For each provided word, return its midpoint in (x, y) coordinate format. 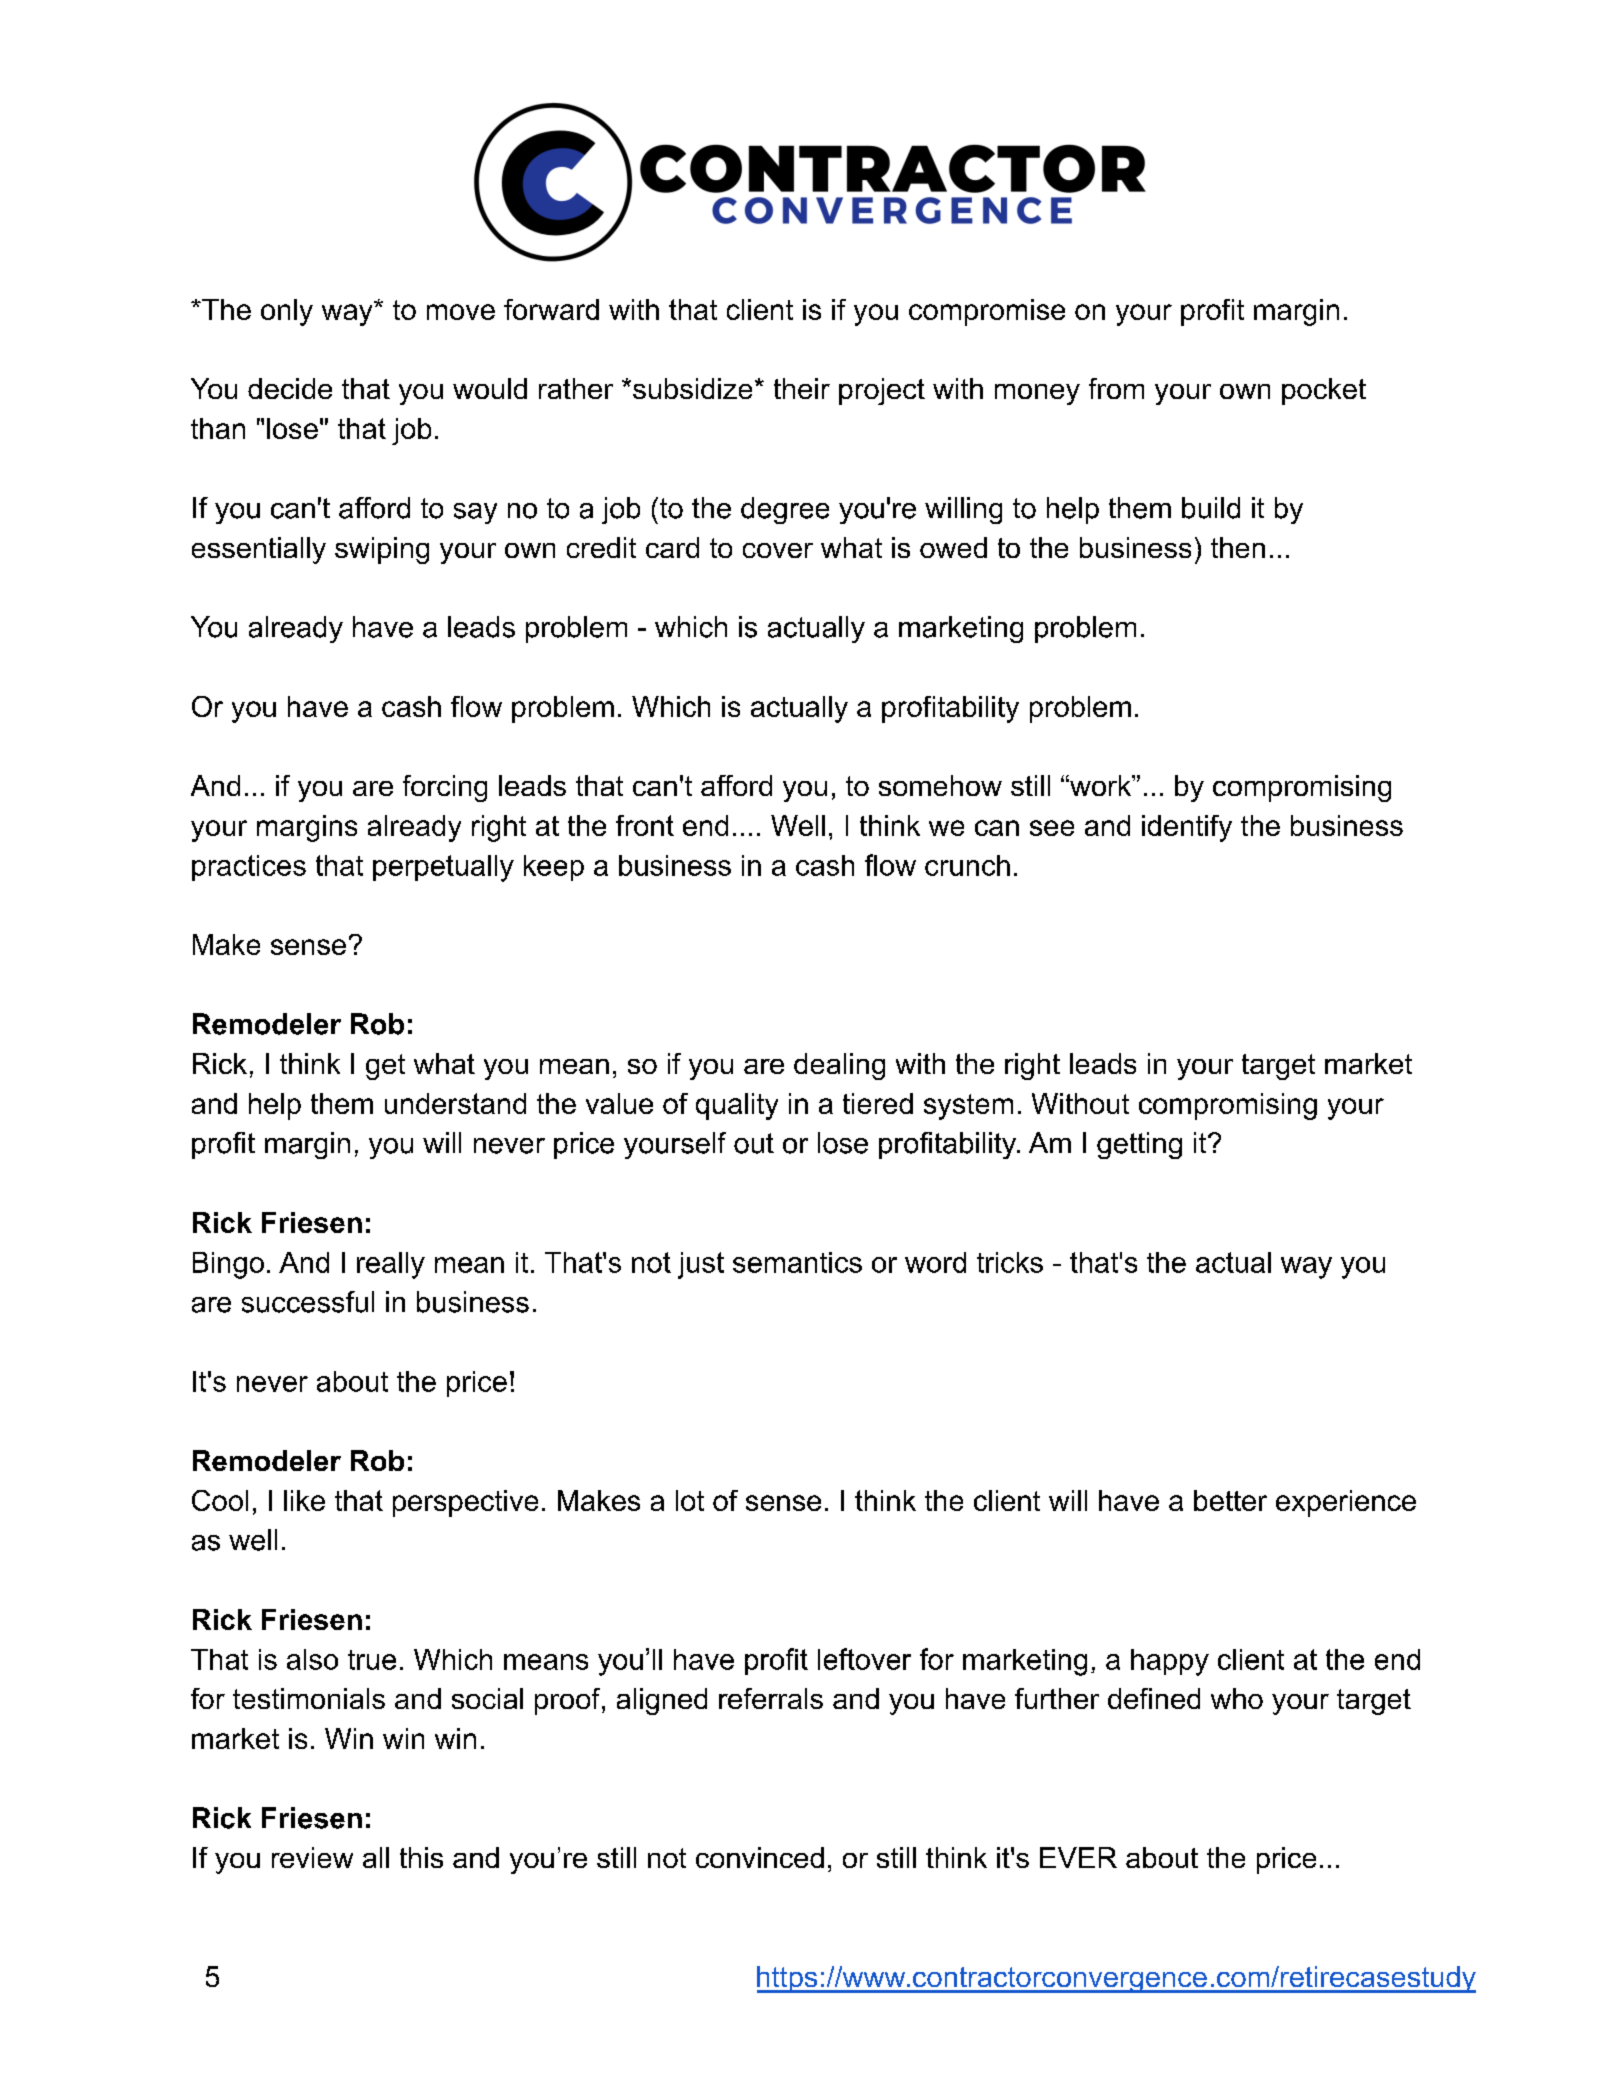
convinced (760, 1857)
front (645, 825)
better (1230, 1500)
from (1116, 388)
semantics (797, 1262)
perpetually (443, 868)
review (312, 1857)
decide (290, 388)
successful (308, 1302)
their (802, 388)
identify (1187, 828)
